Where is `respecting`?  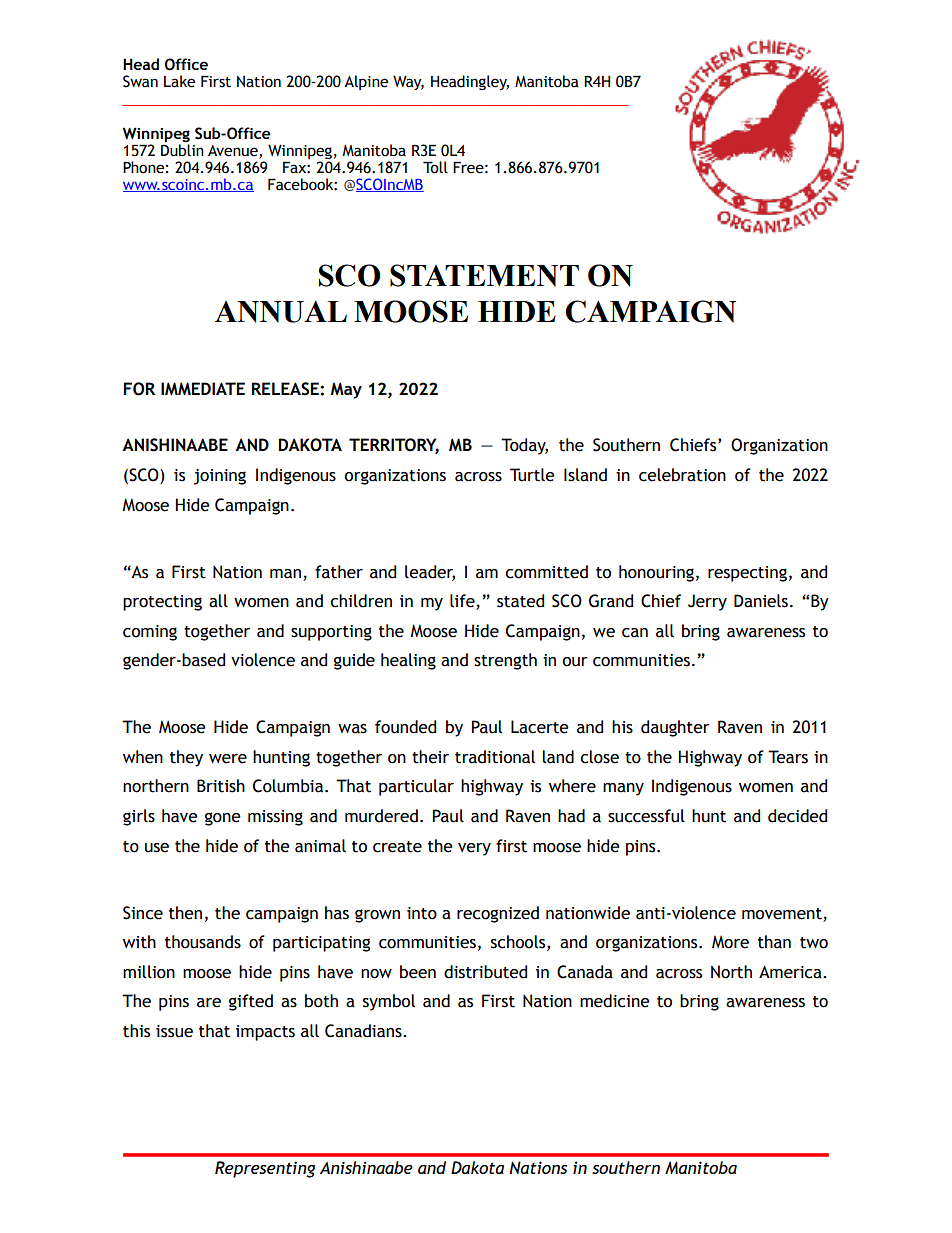
respecting is located at coordinates (747, 574).
